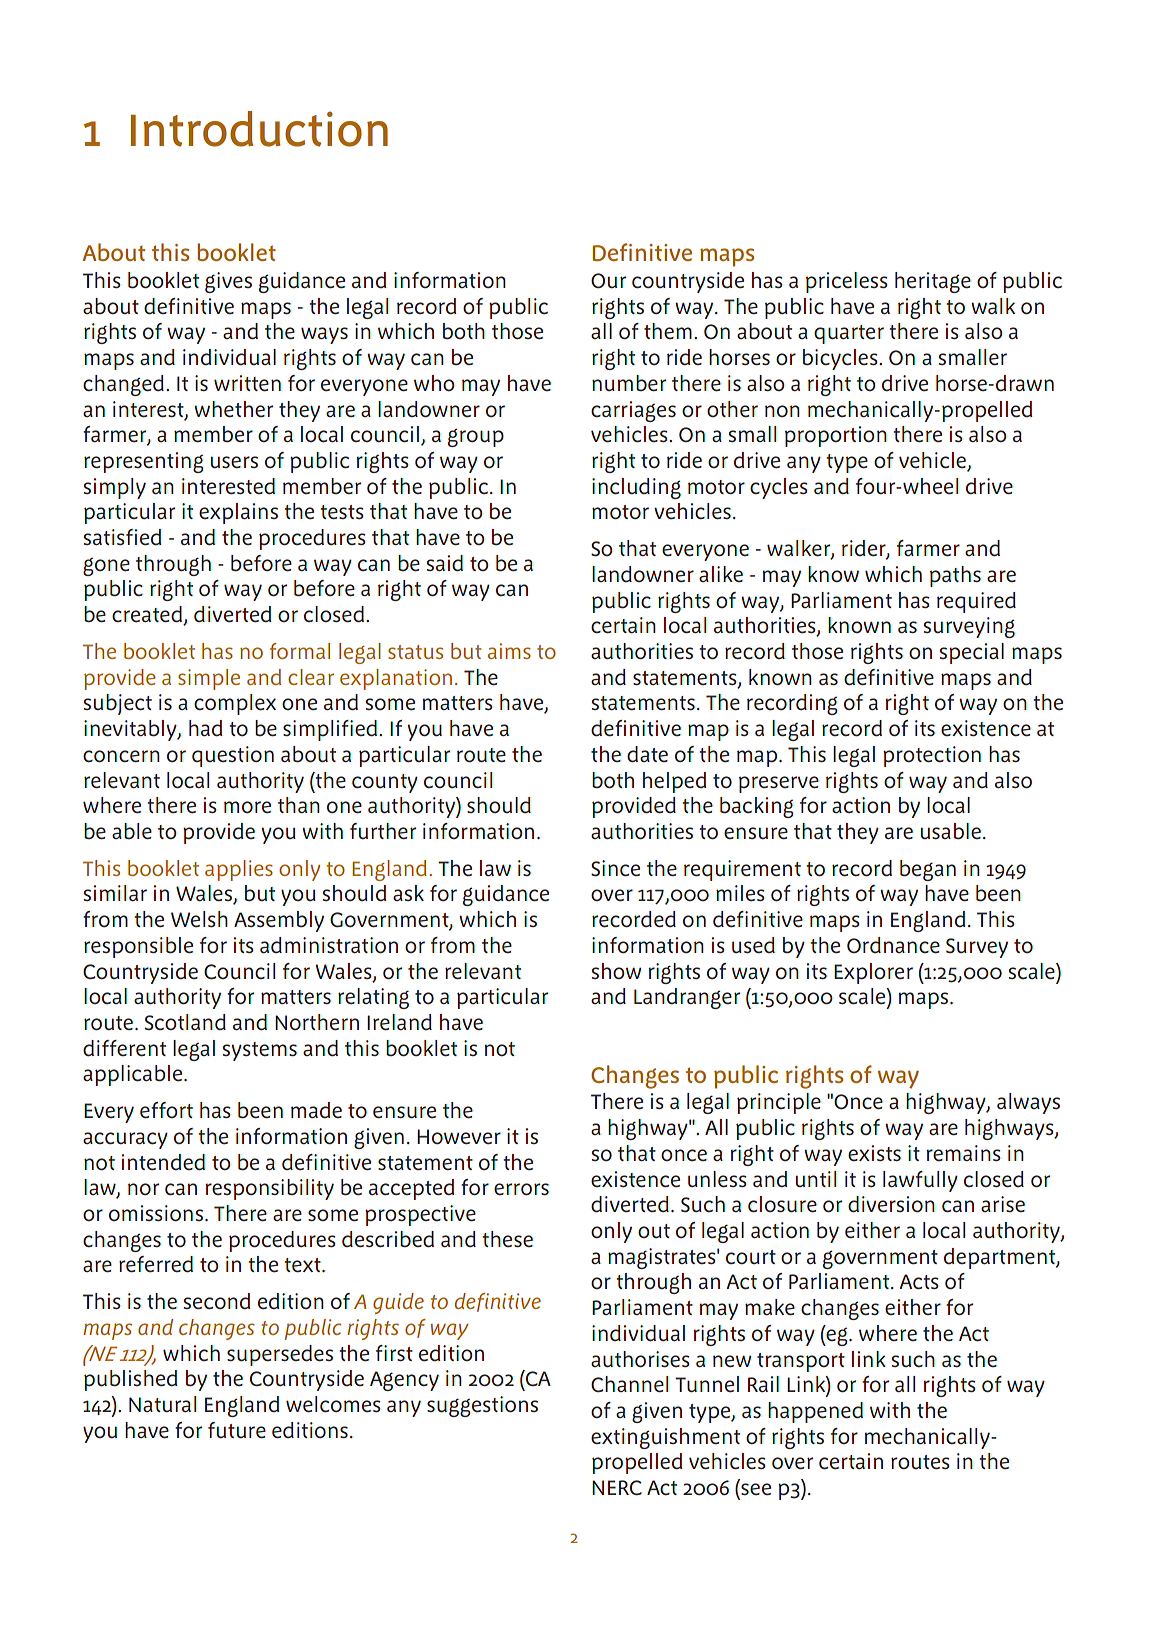  Describe the element at coordinates (482, 1406) in the document. I see `suggestions` at that location.
